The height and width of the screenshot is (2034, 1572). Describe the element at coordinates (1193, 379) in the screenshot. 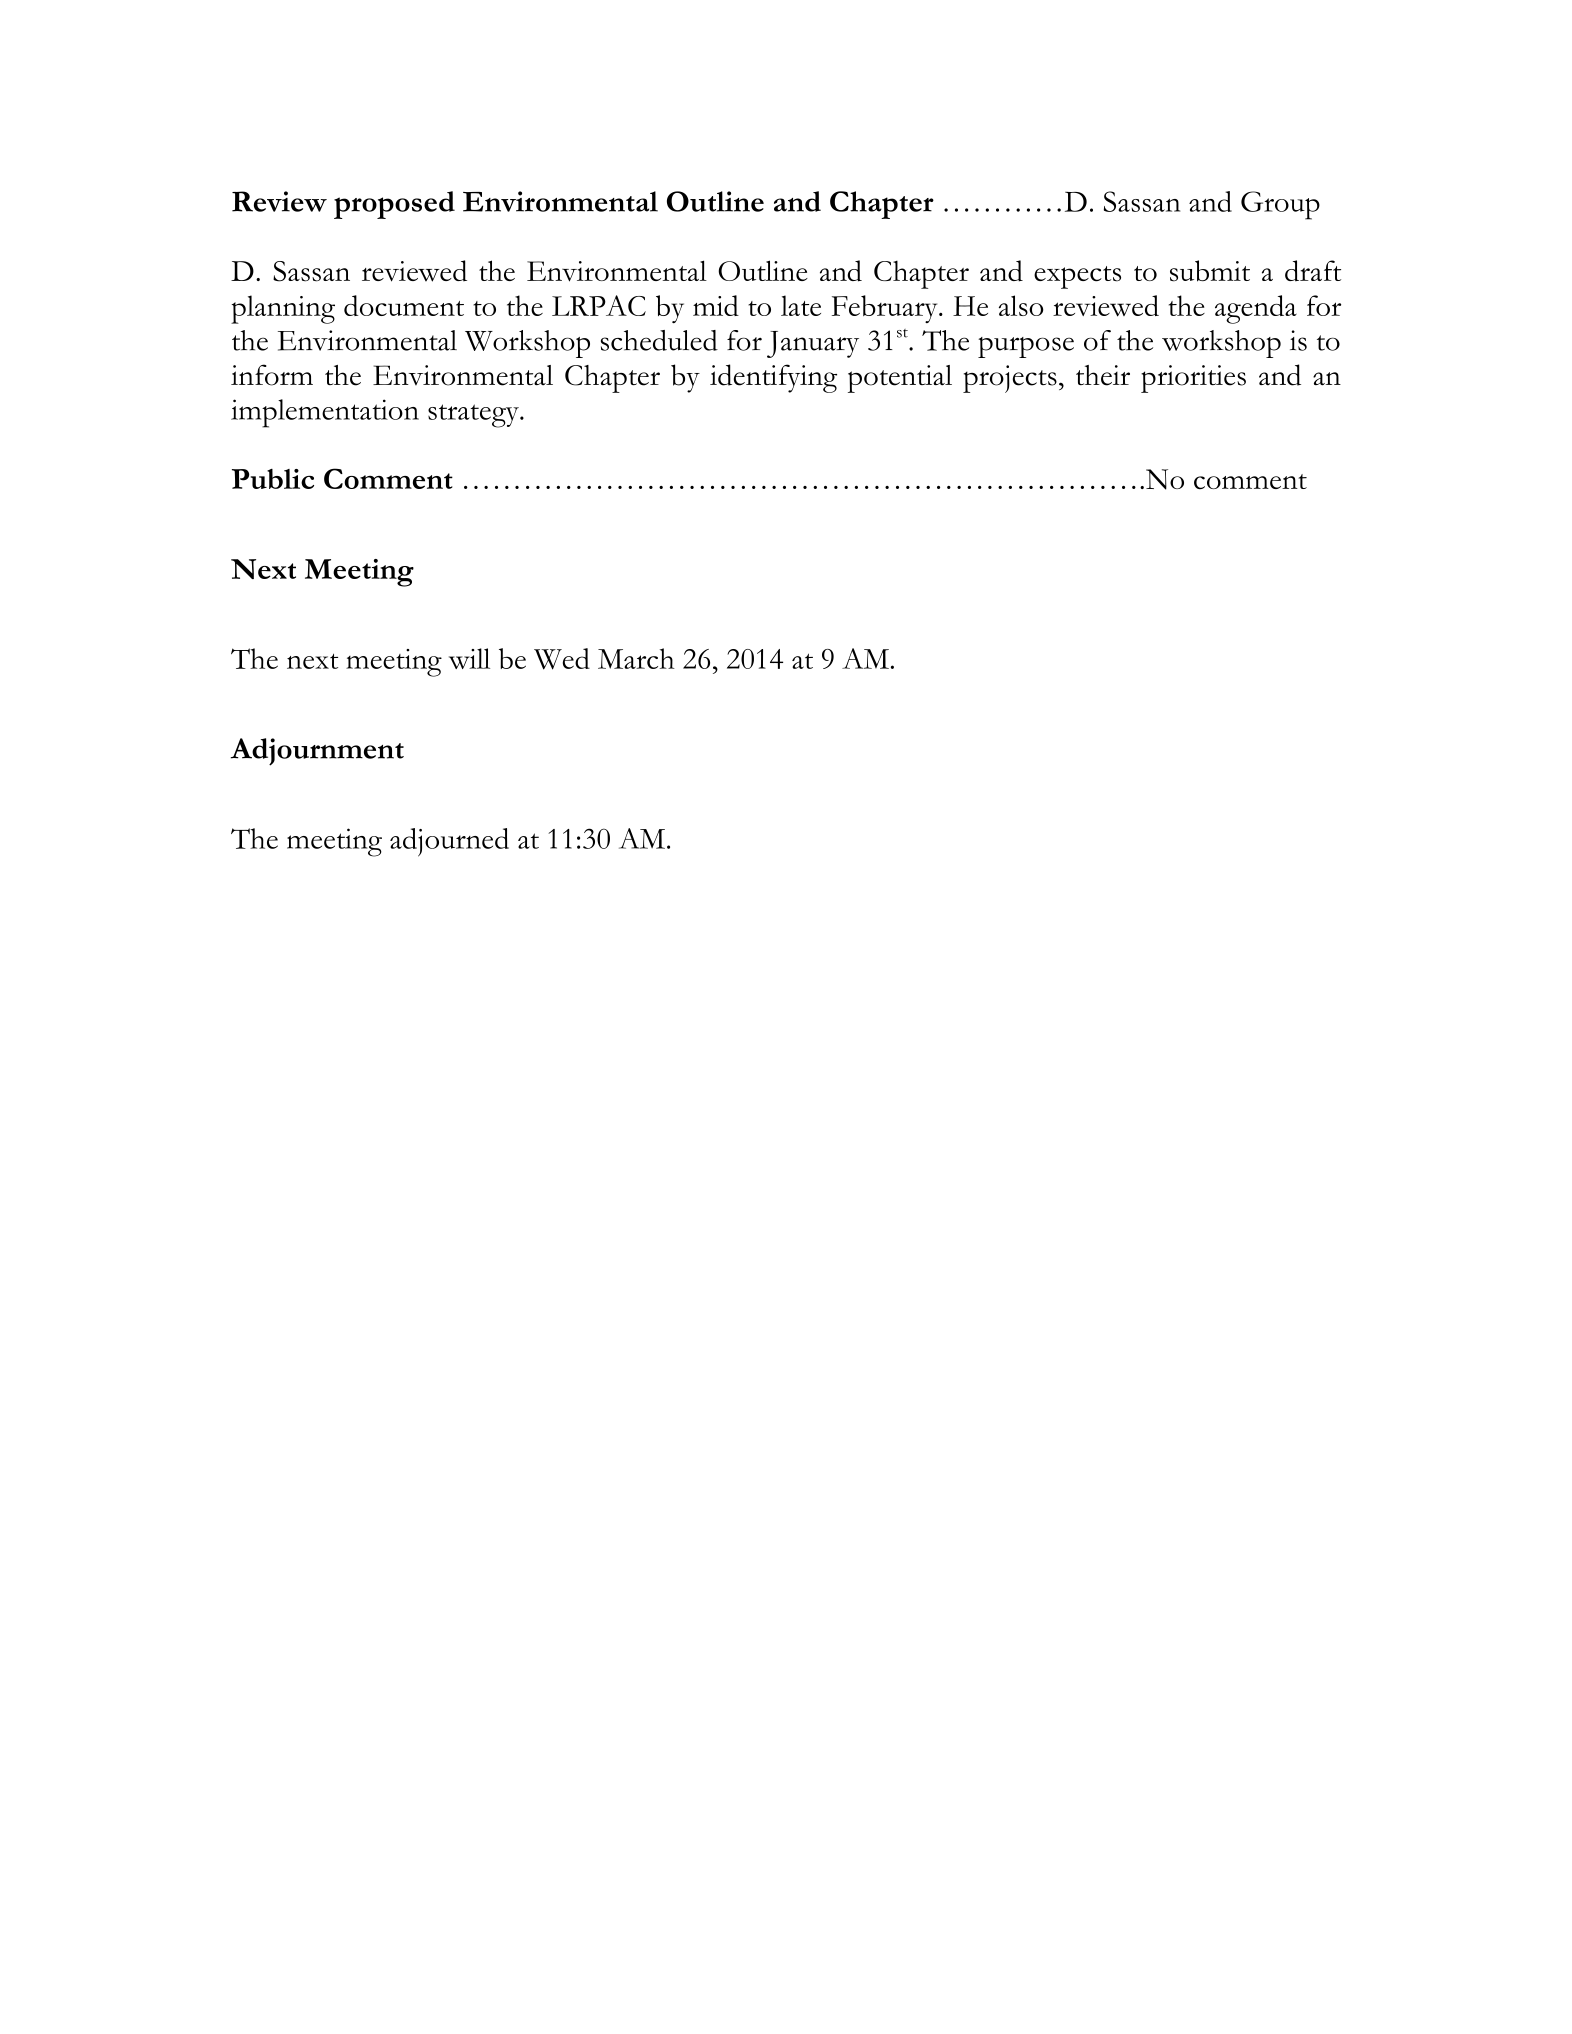

I see `priorities` at that location.
